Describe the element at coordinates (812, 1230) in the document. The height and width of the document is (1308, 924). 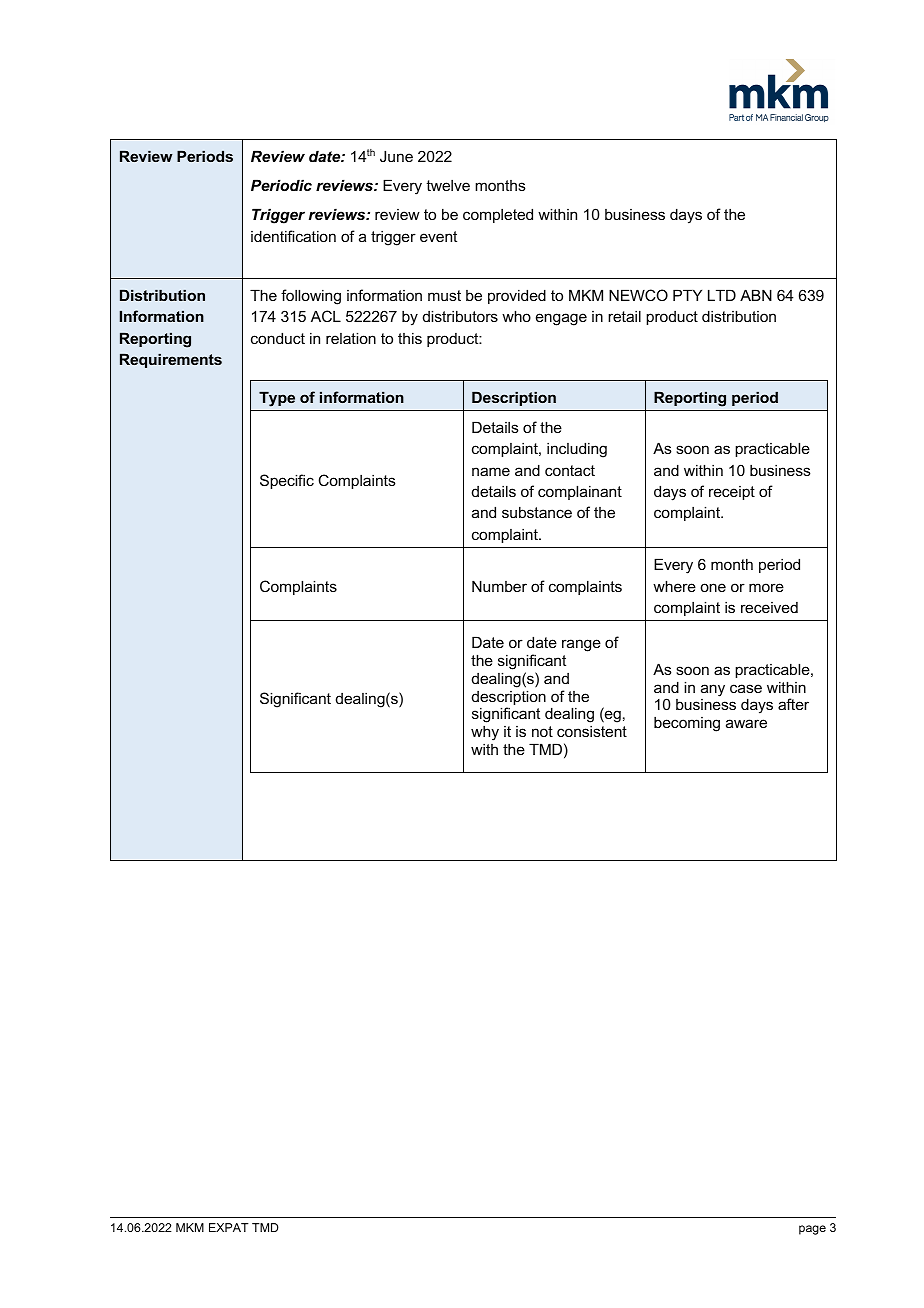
I see `page` at that location.
